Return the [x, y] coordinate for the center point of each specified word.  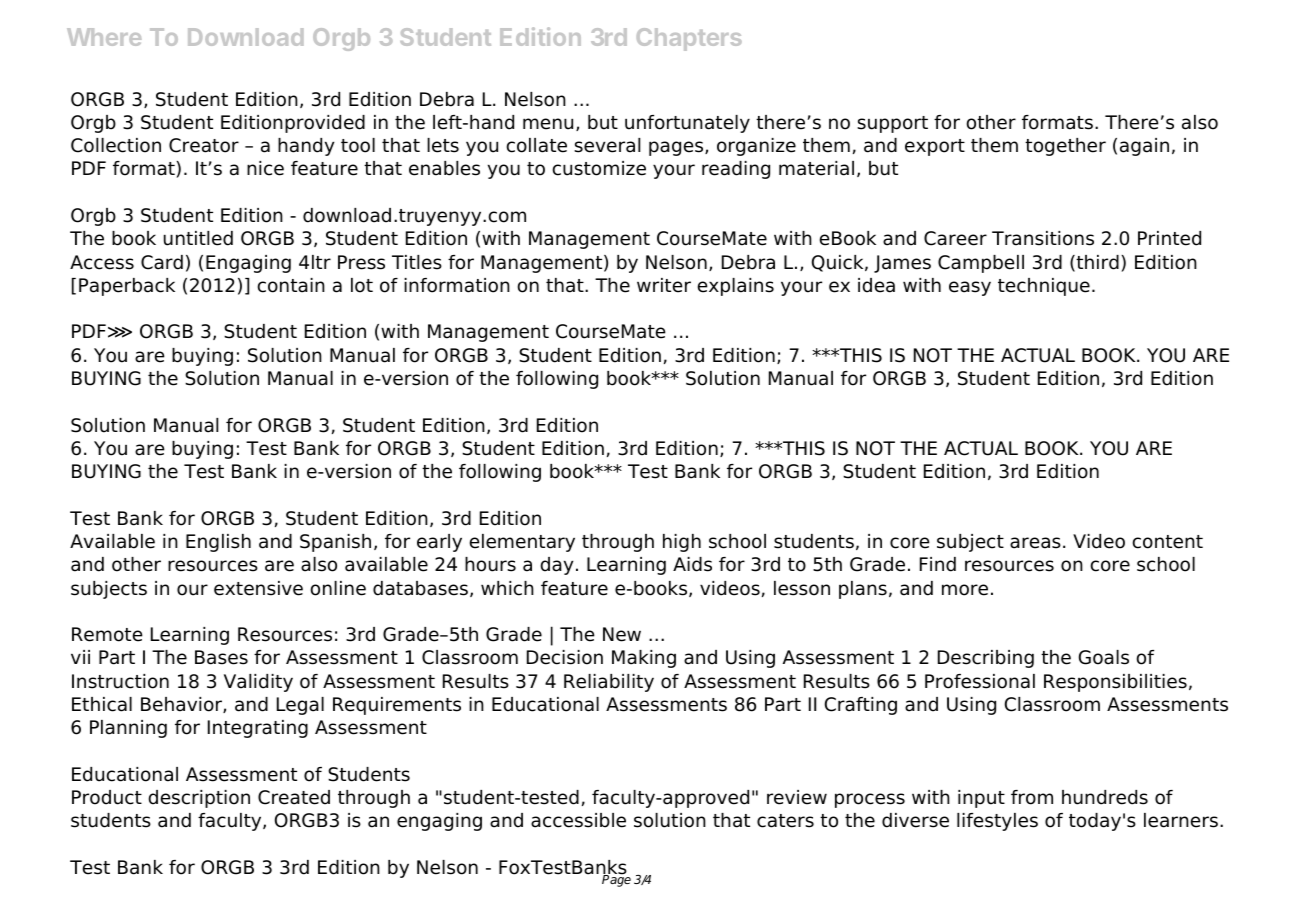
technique [1044, 287]
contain [291, 285]
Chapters [689, 39]
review [797, 797]
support [892, 124]
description [199, 799]
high [682, 543]
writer [664, 285]
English [218, 543]
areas [1035, 543]
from [1032, 797]
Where [104, 37]
